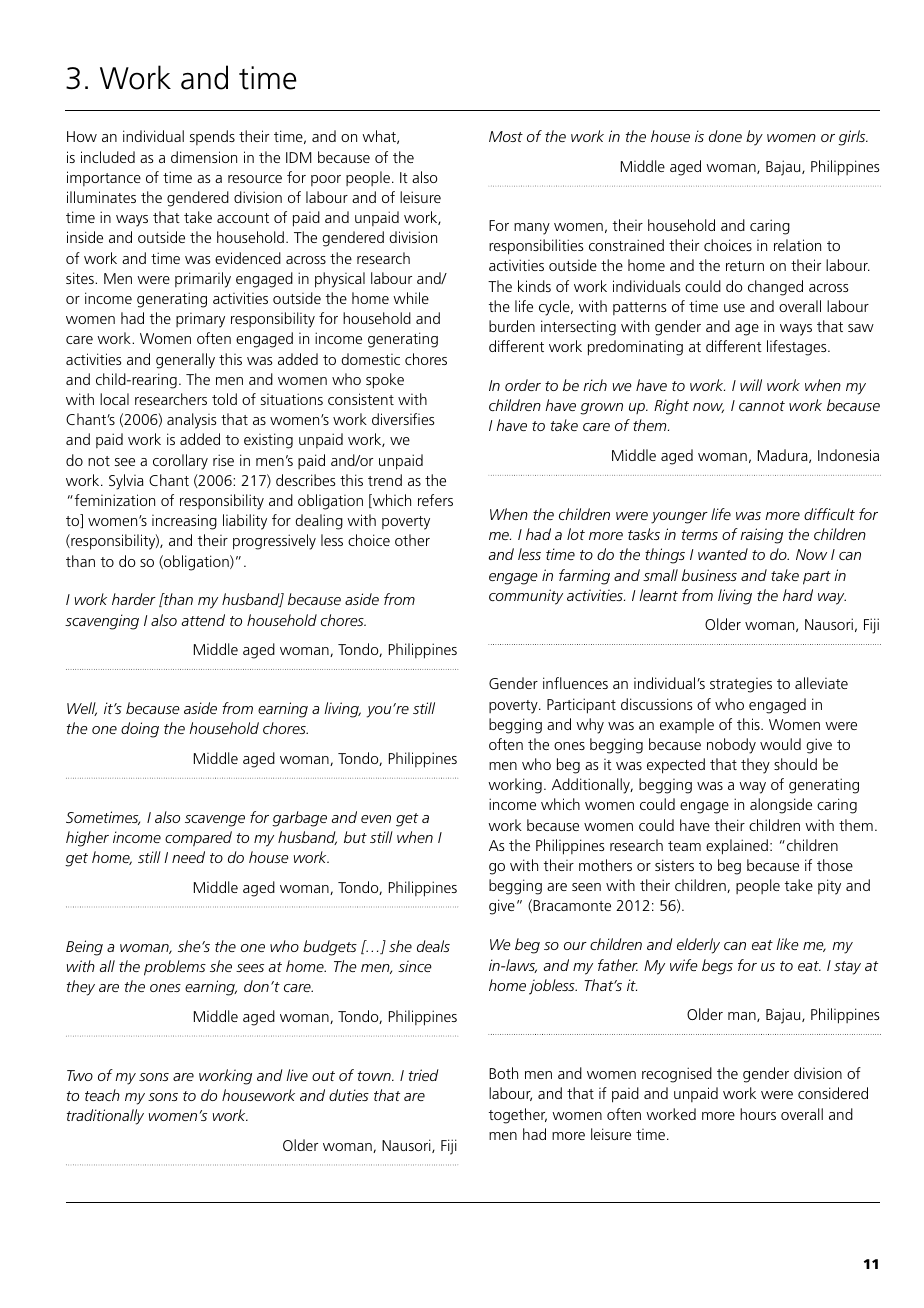  I want to click on need, so click(188, 857).
